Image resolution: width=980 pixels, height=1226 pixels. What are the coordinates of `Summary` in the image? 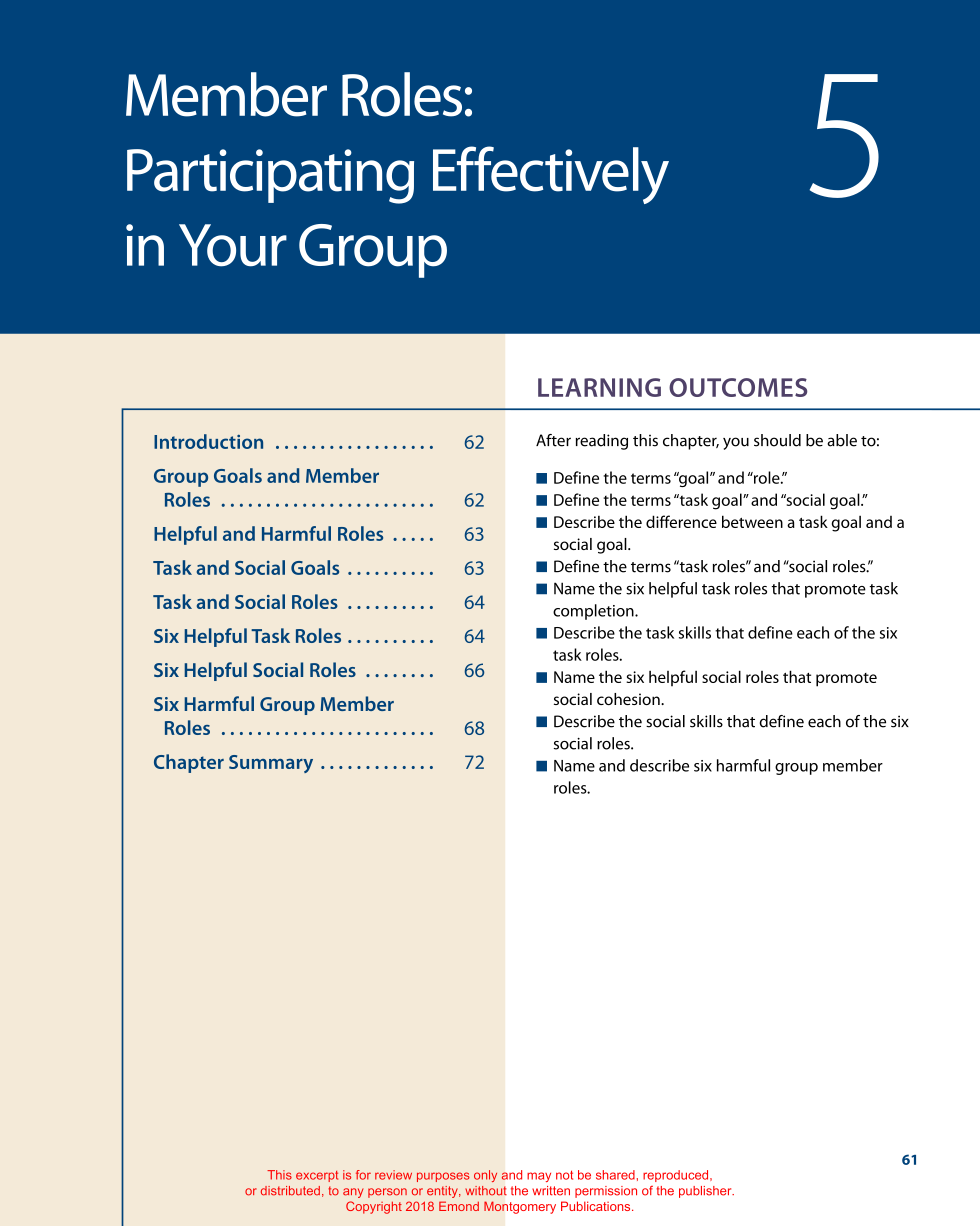 It's located at (271, 764).
